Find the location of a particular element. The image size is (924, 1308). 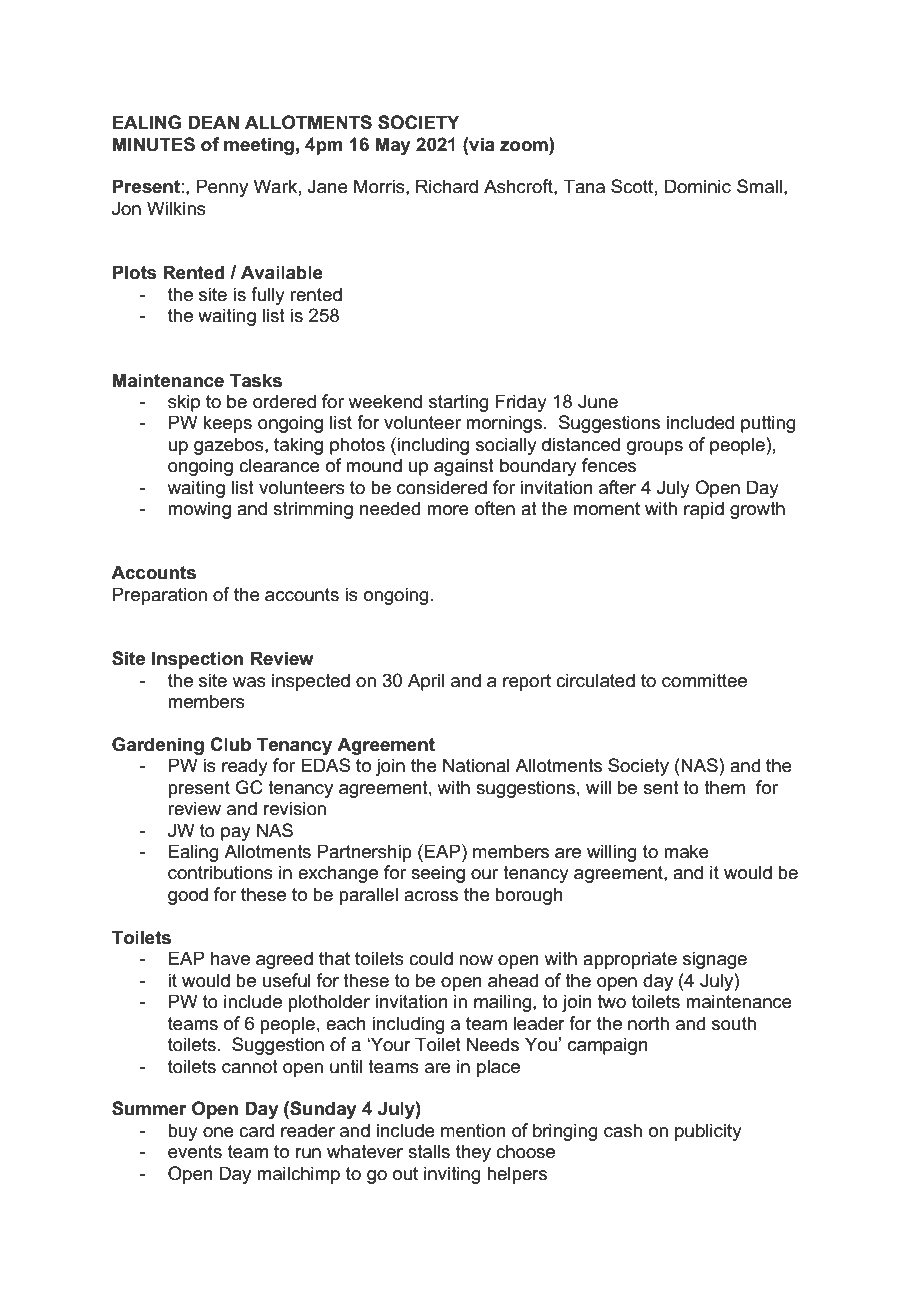

Dominic is located at coordinates (698, 186).
